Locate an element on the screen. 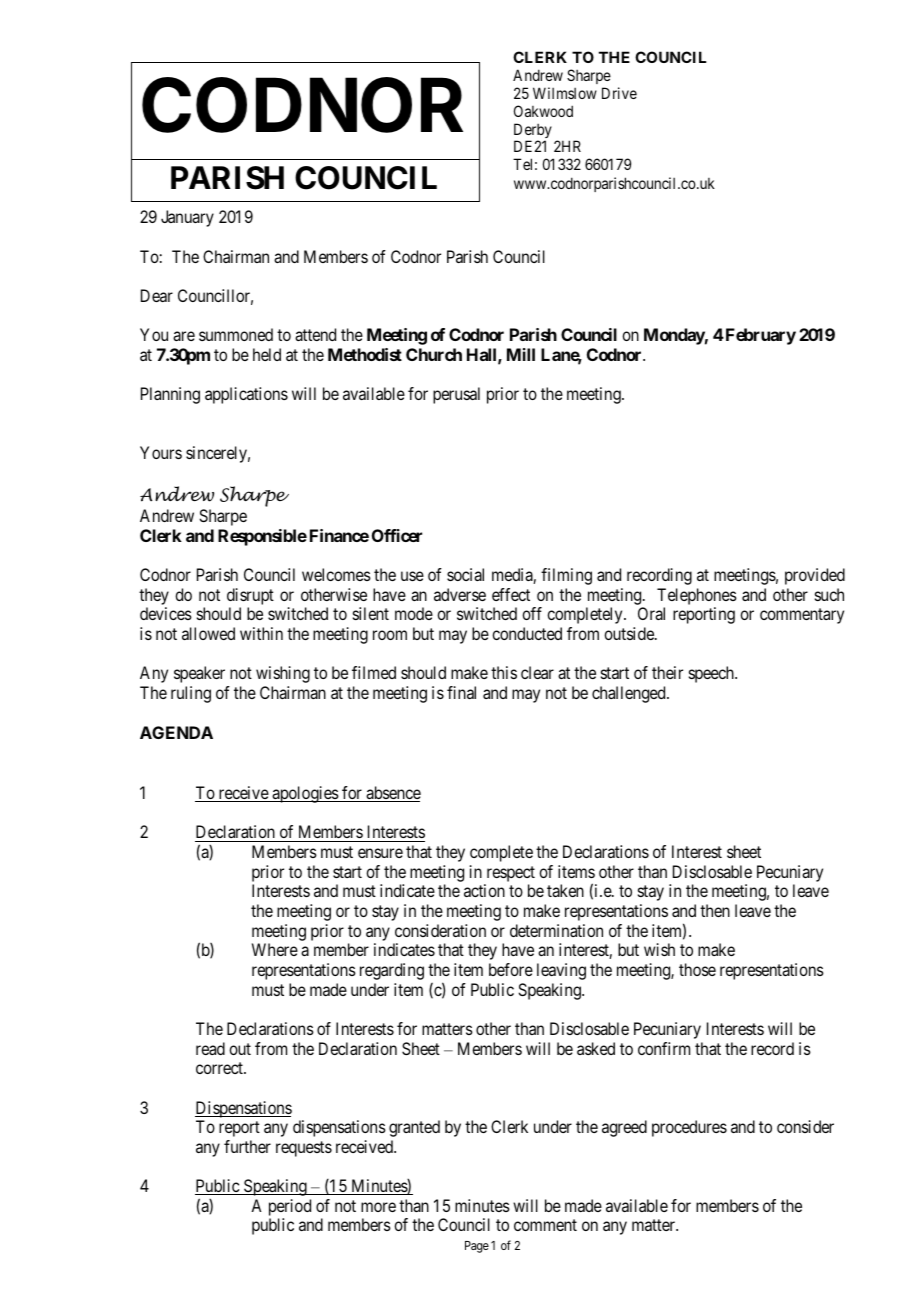 The height and width of the screenshot is (1308, 924). Derby is located at coordinates (533, 132).
